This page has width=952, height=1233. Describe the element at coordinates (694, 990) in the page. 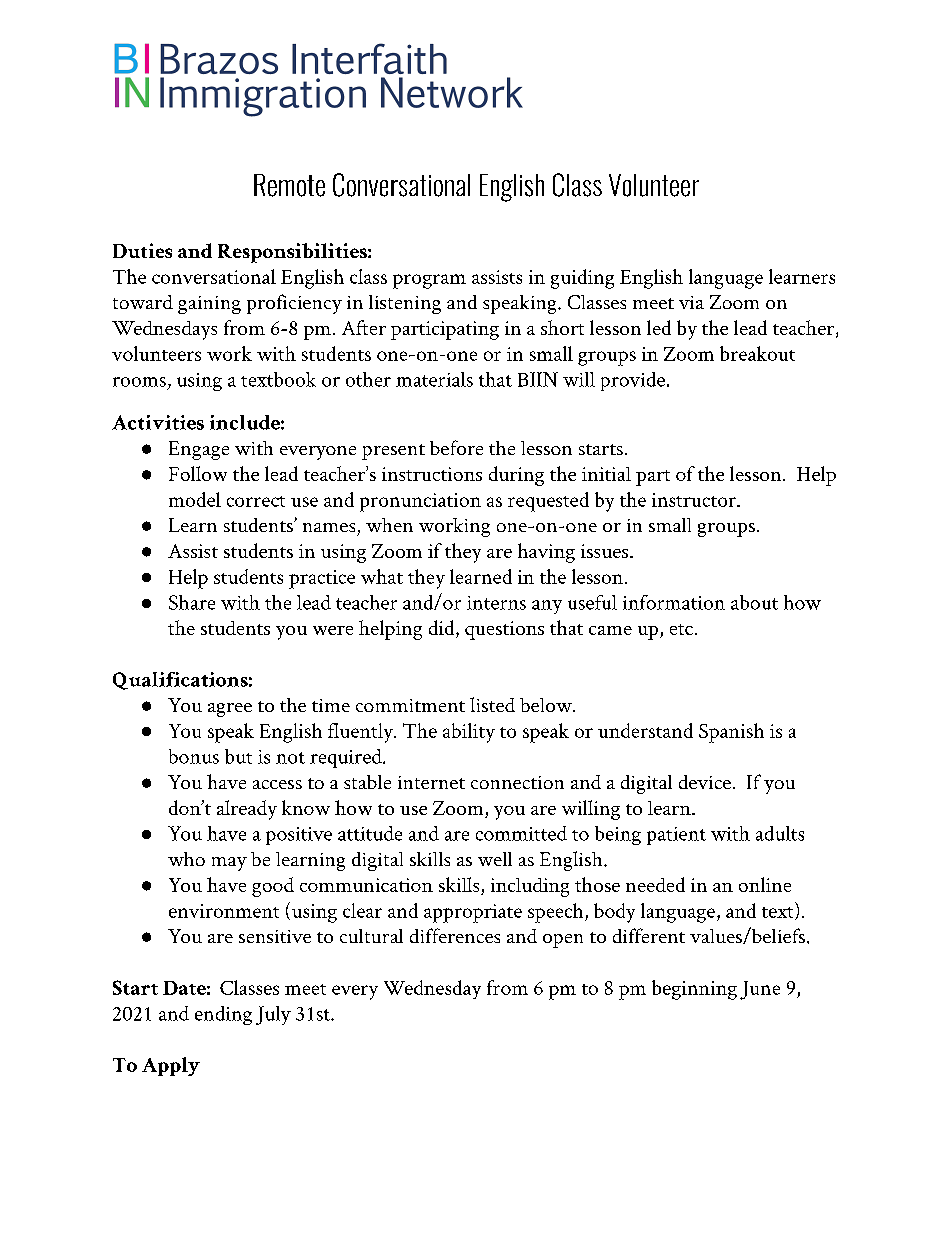

I see `beginning` at that location.
